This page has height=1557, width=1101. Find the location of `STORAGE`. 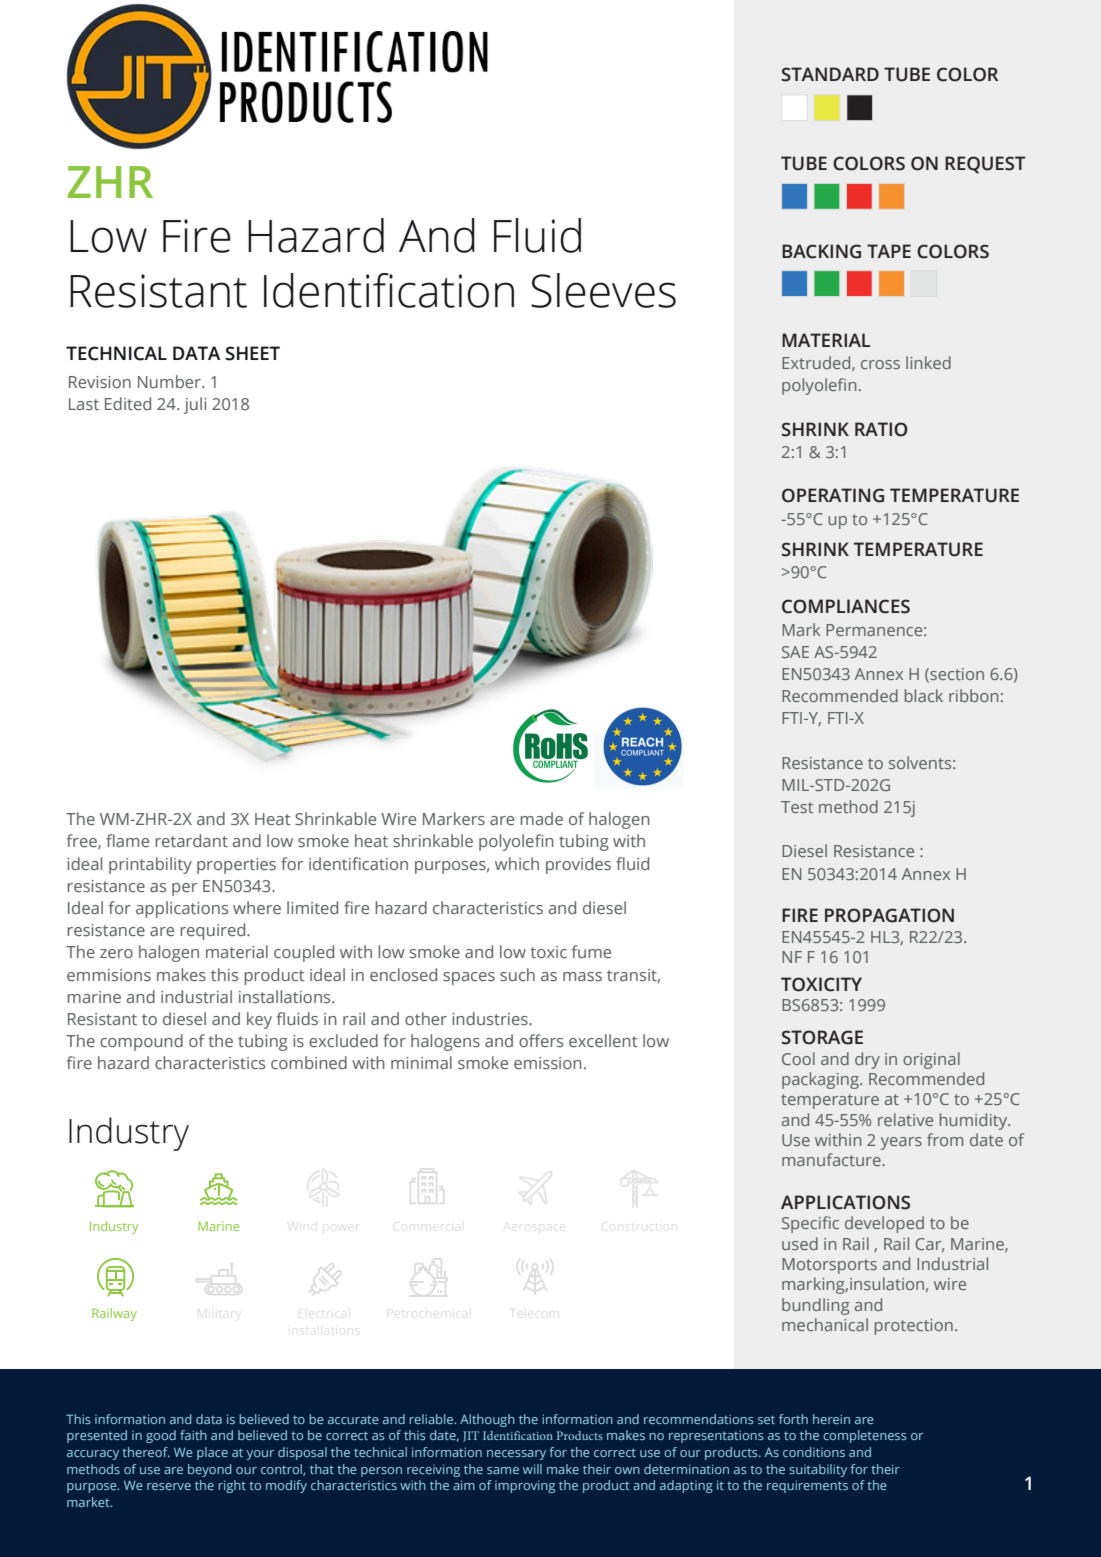

STORAGE is located at coordinates (822, 1037).
